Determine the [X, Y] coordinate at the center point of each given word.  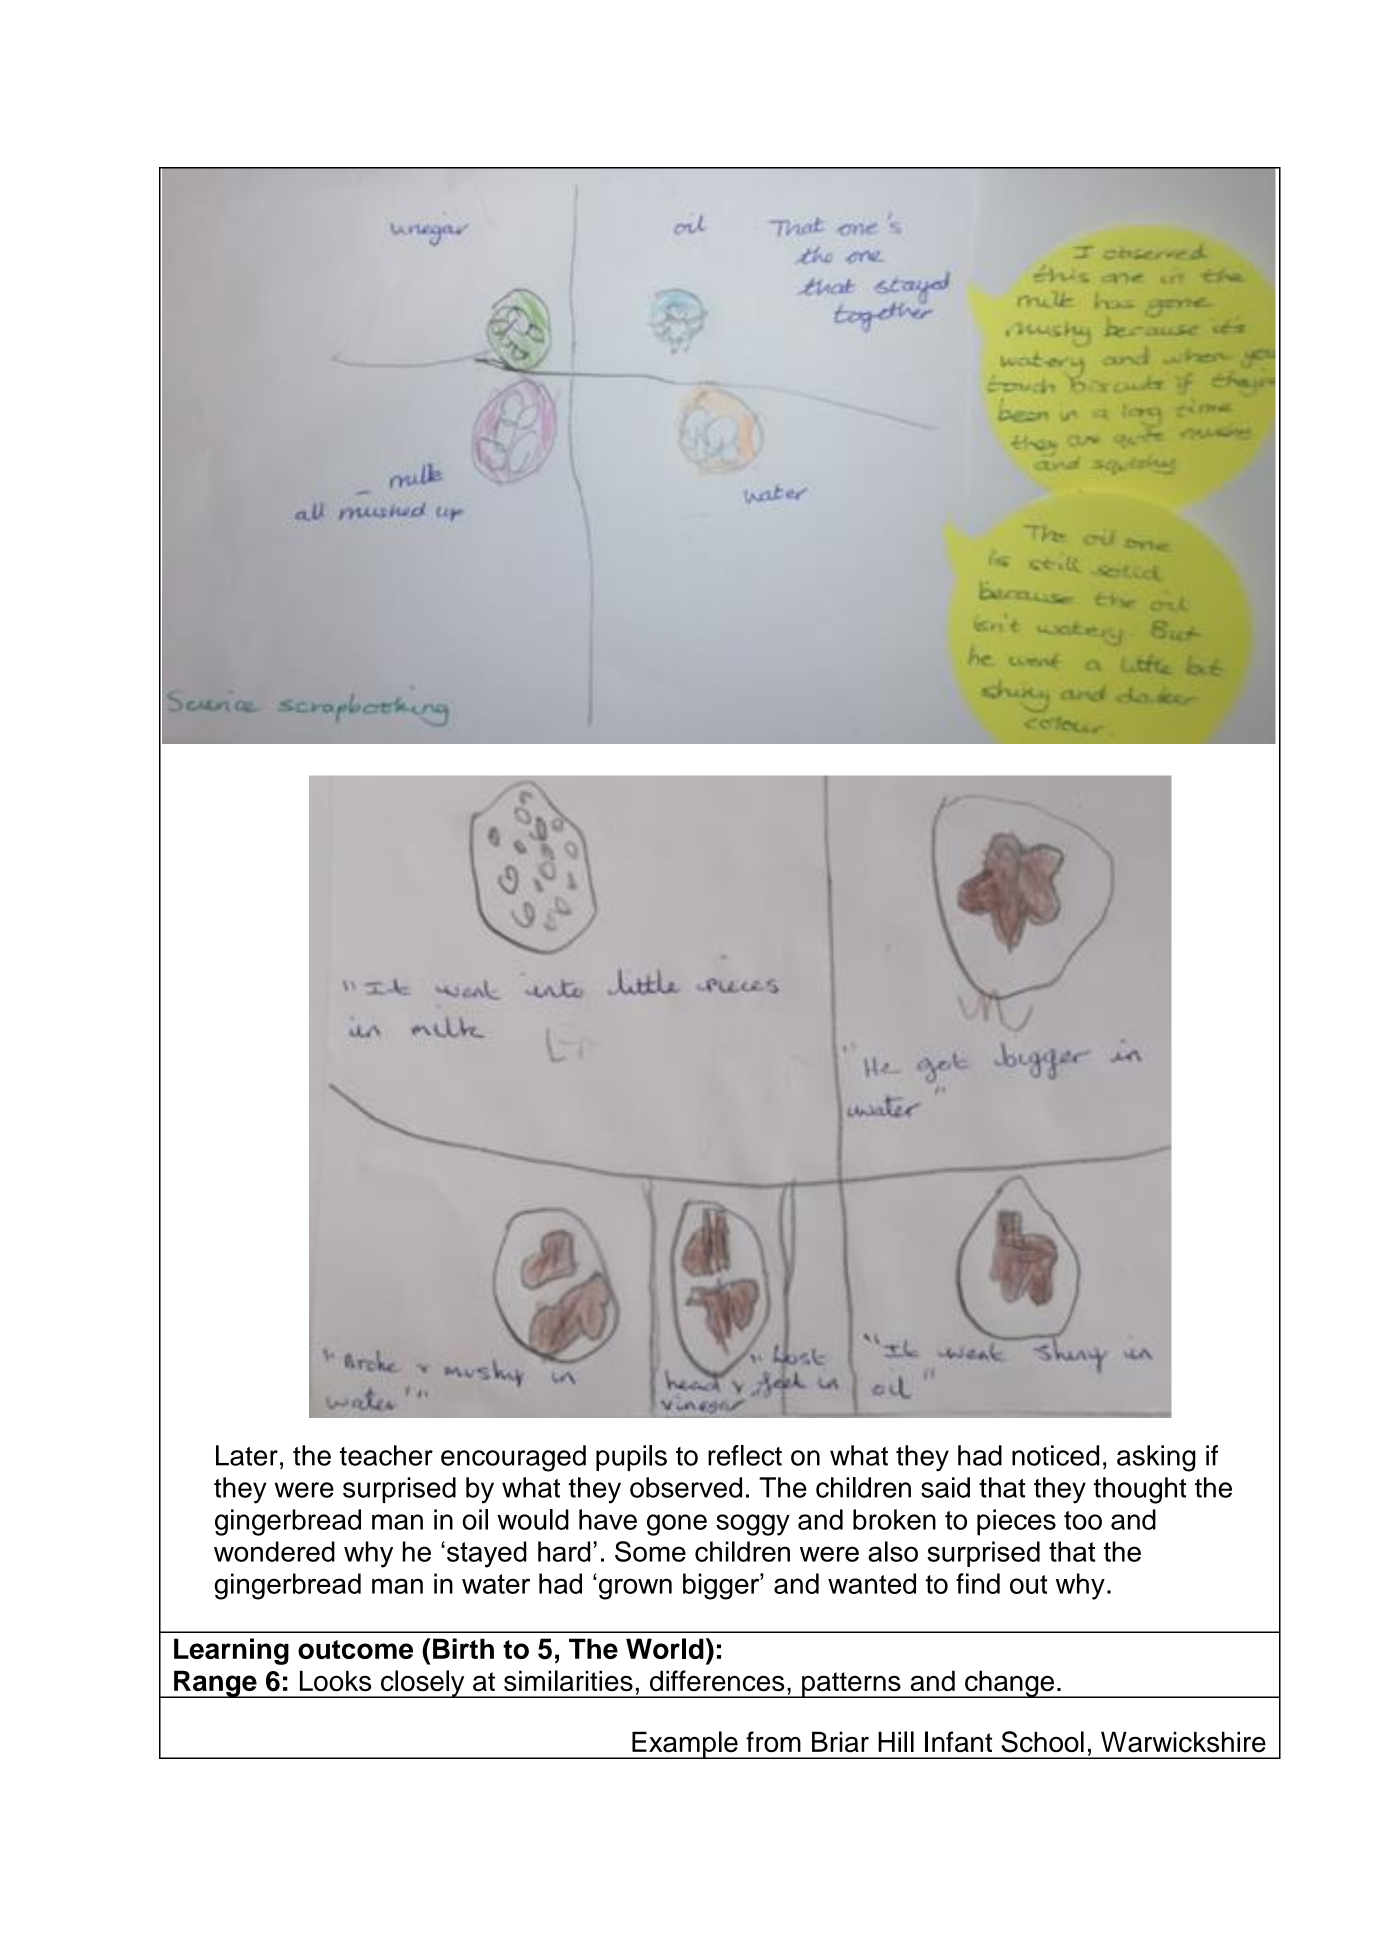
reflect [745, 1455]
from [773, 1741]
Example [685, 1745]
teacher [386, 1455]
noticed [1055, 1455]
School [1043, 1742]
